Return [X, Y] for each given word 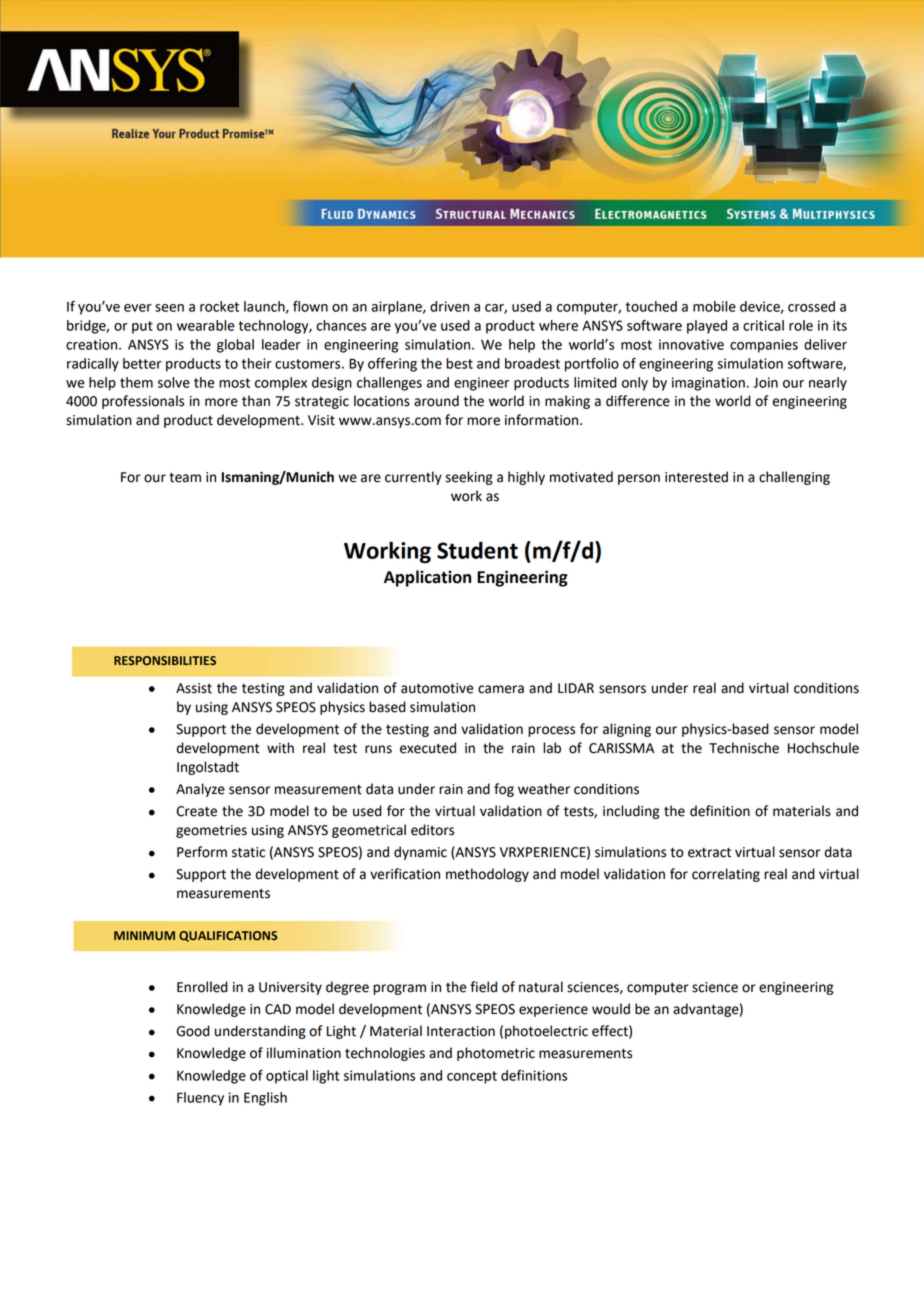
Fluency [200, 1099]
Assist [194, 688]
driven [449, 306]
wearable [205, 325]
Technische [744, 748]
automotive [437, 688]
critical [763, 325]
